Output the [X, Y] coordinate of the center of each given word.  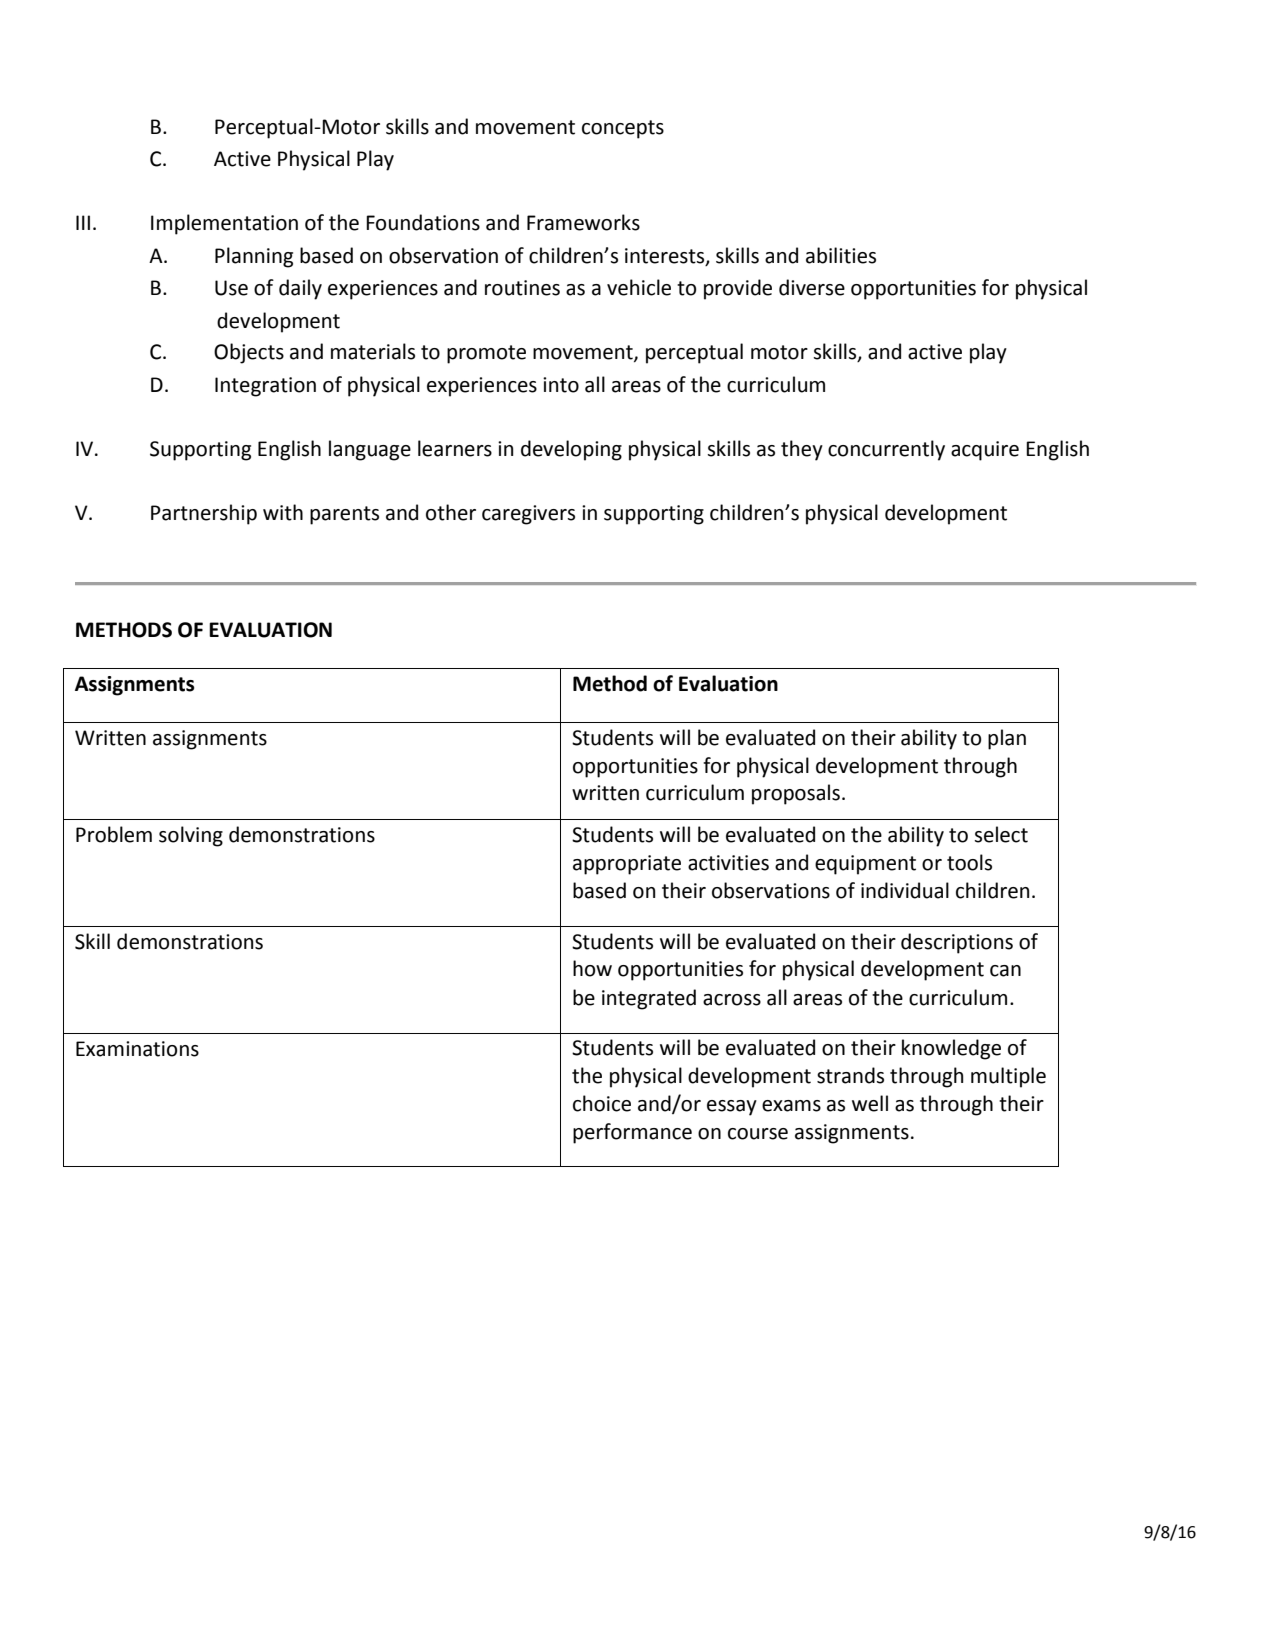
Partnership [204, 514]
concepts [623, 129]
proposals [796, 794]
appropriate [627, 865]
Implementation [224, 224]
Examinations [137, 1049]
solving [191, 836]
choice [602, 1103]
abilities [841, 255]
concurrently [886, 450]
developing [571, 450]
